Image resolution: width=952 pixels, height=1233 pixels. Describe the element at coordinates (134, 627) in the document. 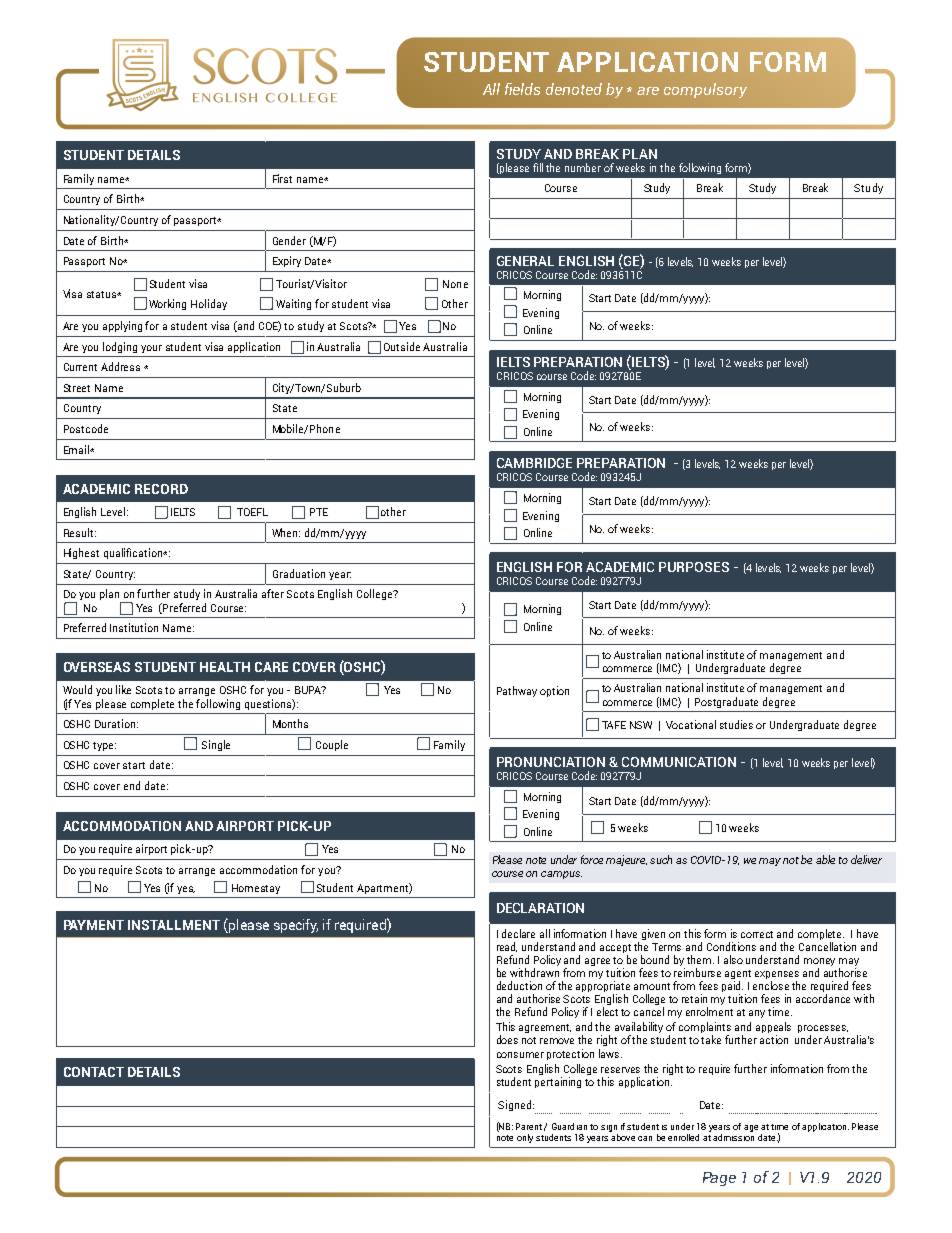

I see `Institution` at that location.
